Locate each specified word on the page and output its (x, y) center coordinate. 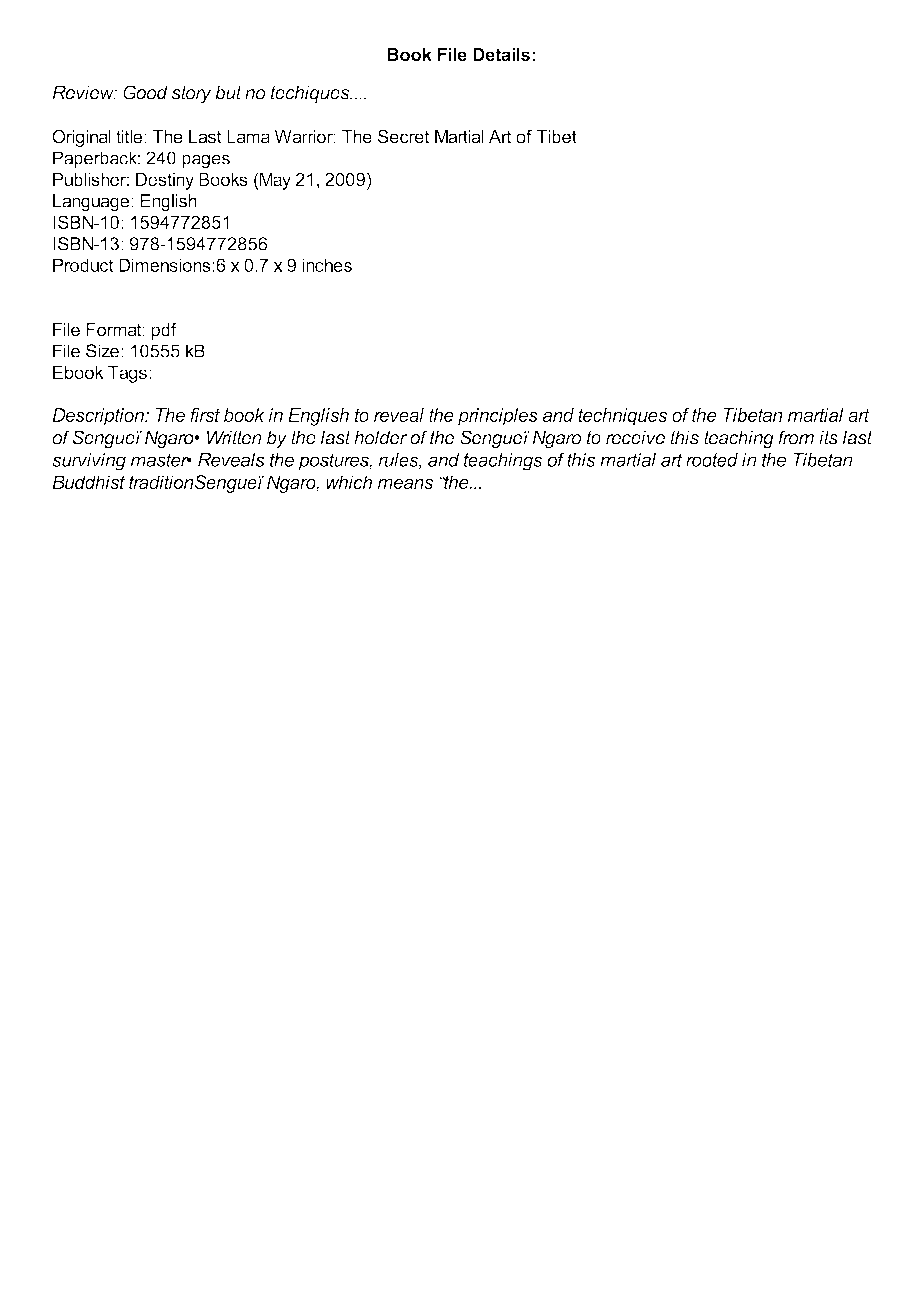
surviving (89, 462)
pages (206, 162)
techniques (622, 417)
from (796, 437)
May (274, 181)
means (405, 484)
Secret (404, 137)
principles (498, 417)
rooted (712, 460)
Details (501, 54)
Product (83, 265)
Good (145, 92)
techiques (311, 94)
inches (327, 265)
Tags (127, 374)
